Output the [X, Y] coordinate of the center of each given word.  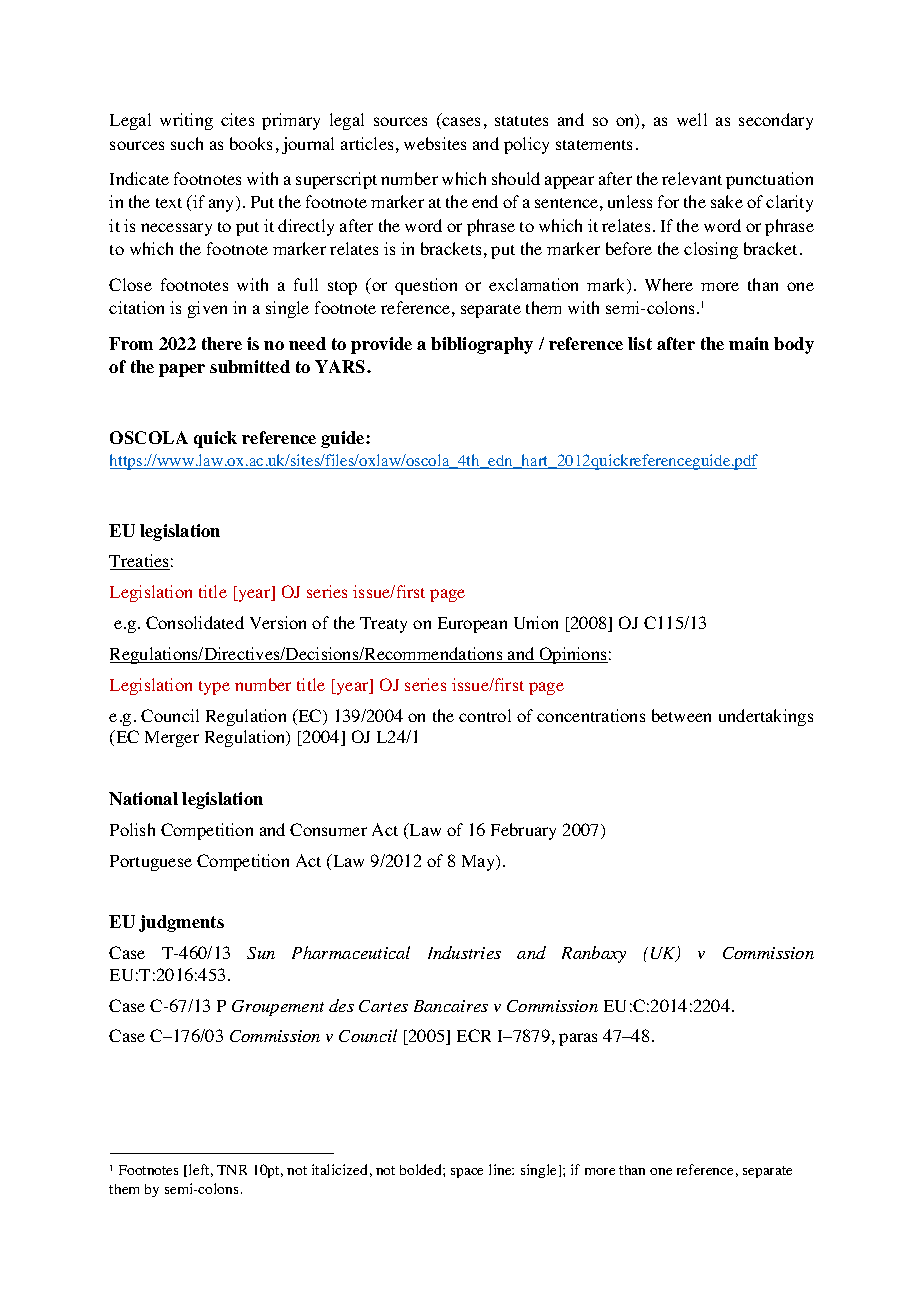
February [523, 831]
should [516, 178]
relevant [692, 178]
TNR [232, 1170]
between [681, 715]
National [143, 798]
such [187, 143]
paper [182, 370]
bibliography [482, 345]
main [749, 343]
